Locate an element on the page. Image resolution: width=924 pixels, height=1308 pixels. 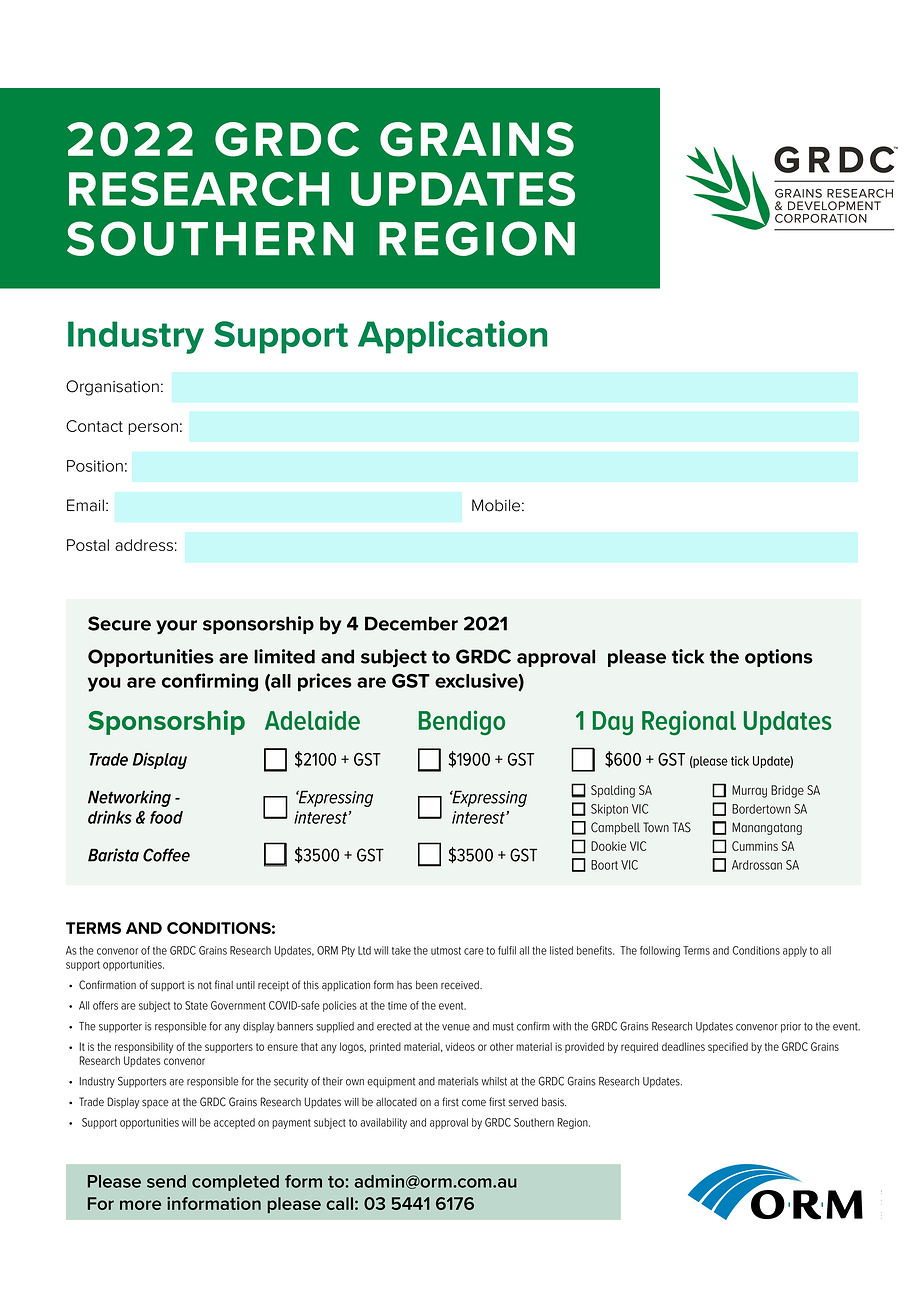
send is located at coordinates (166, 1181).
